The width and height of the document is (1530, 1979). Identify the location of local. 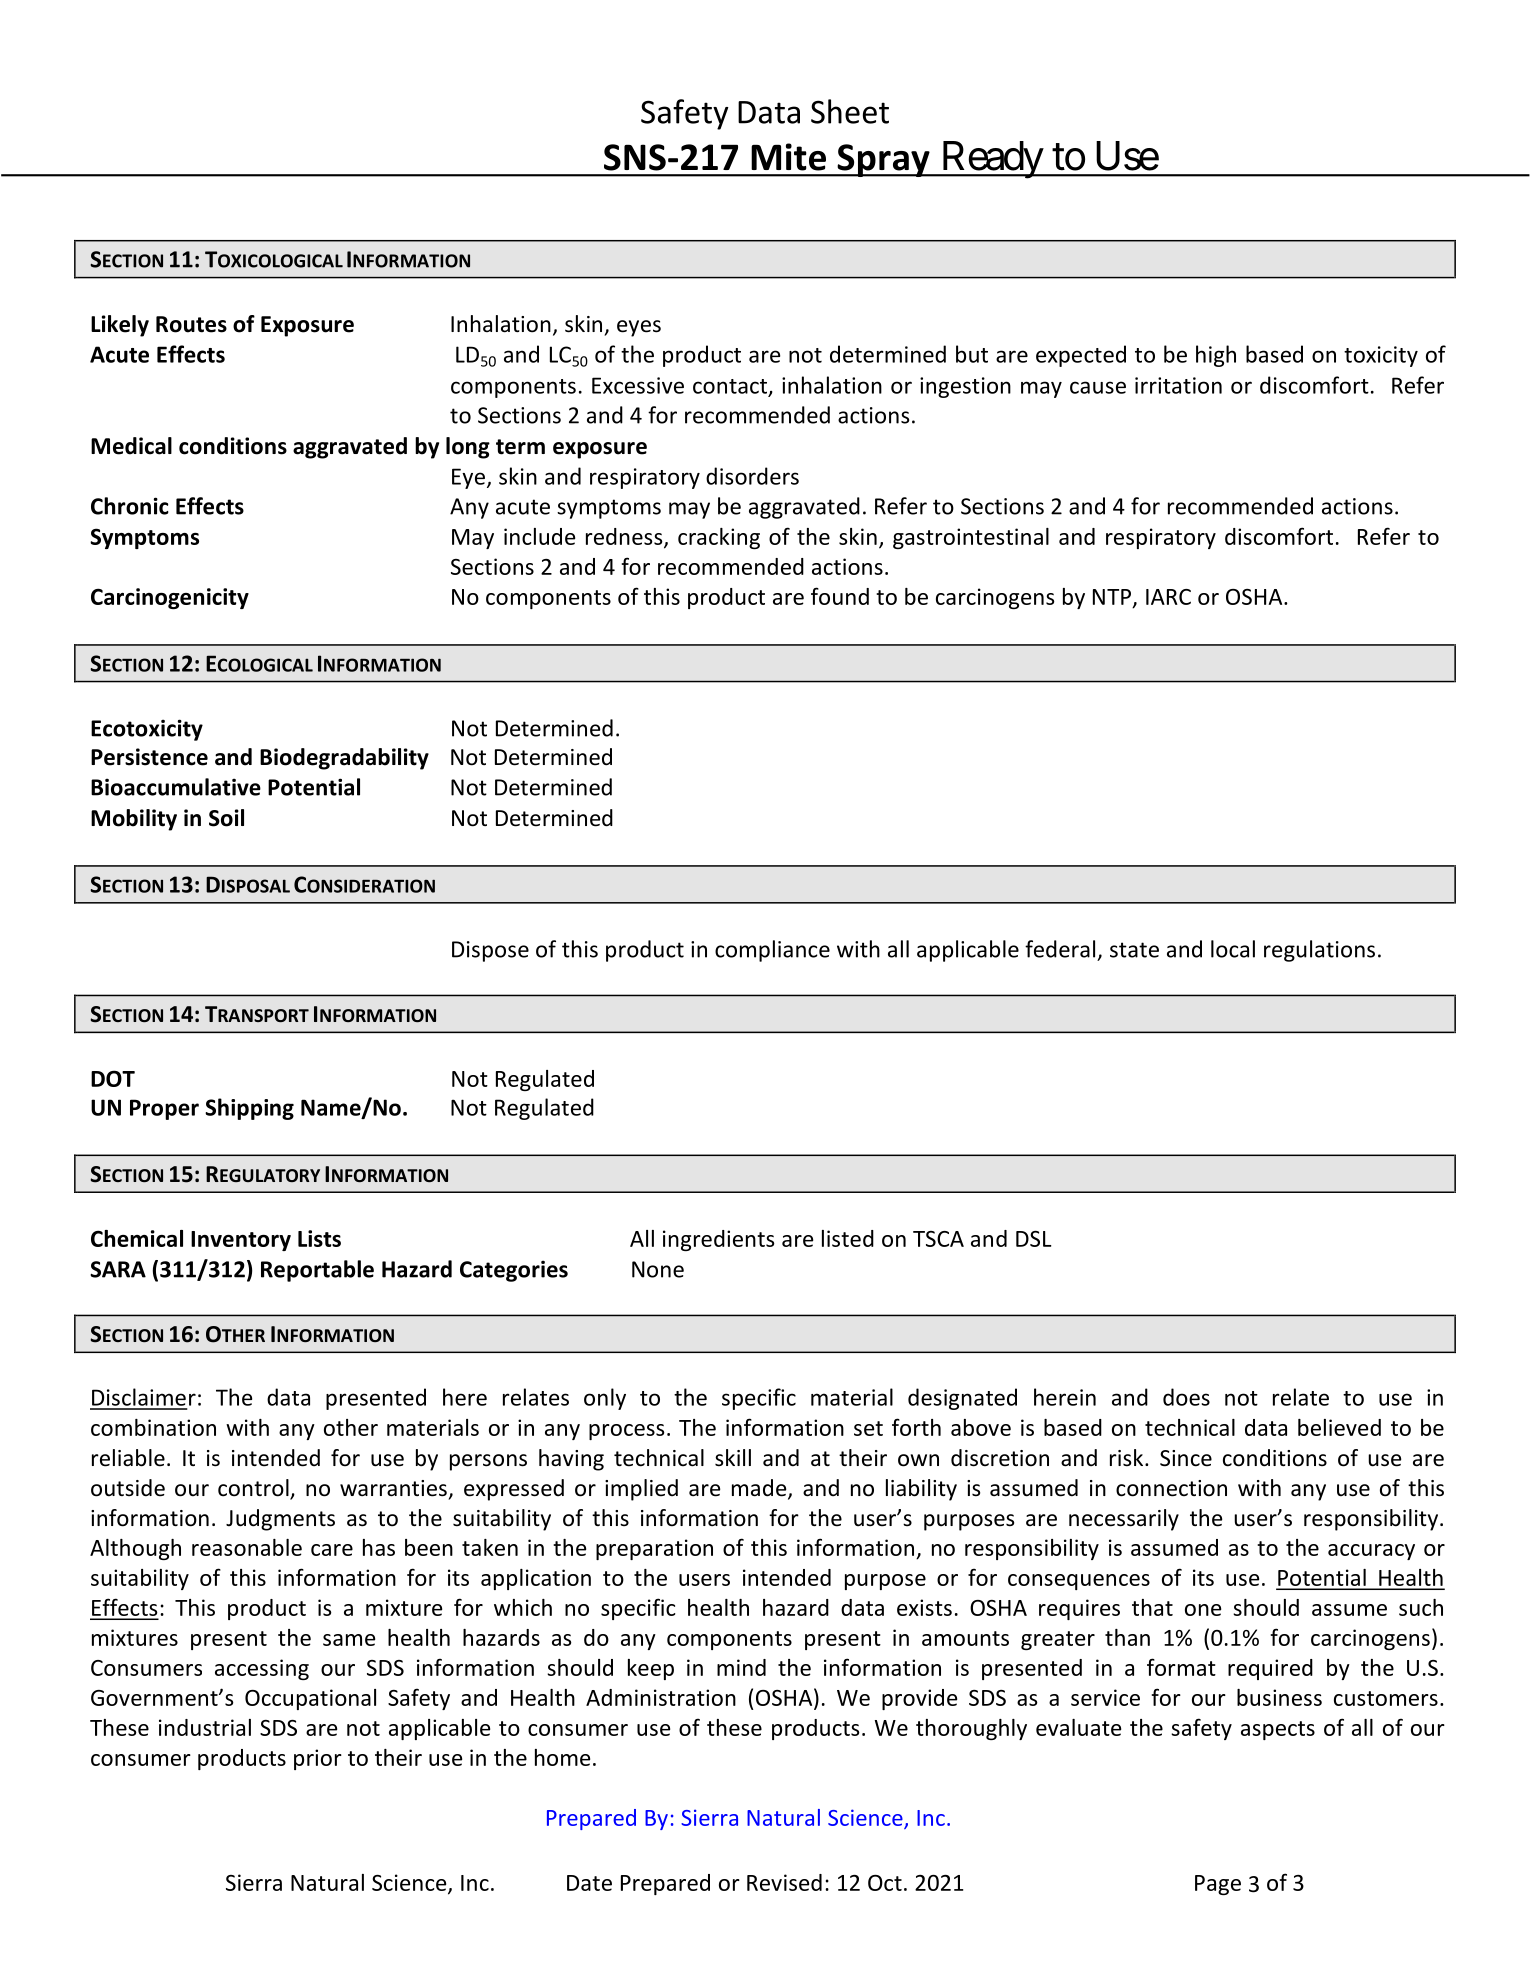
(1233, 949).
